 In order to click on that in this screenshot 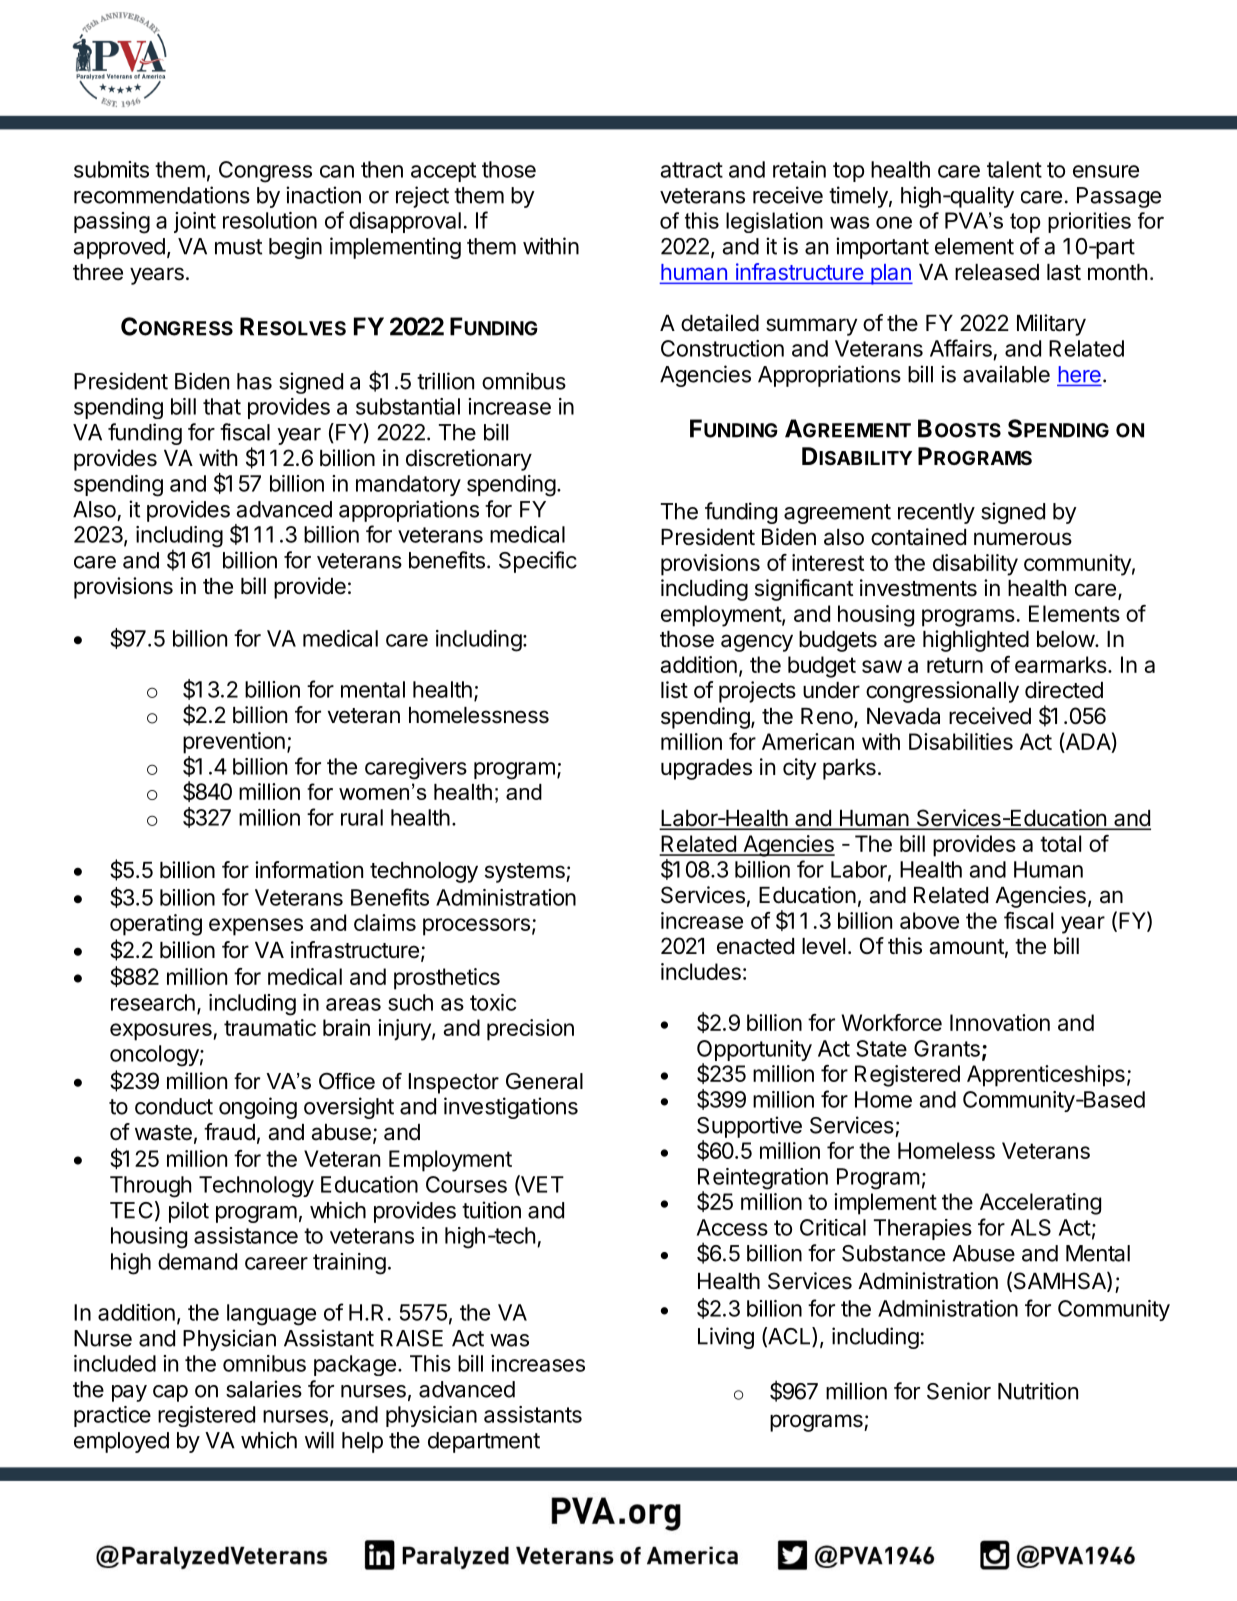, I will do `click(222, 406)`.
